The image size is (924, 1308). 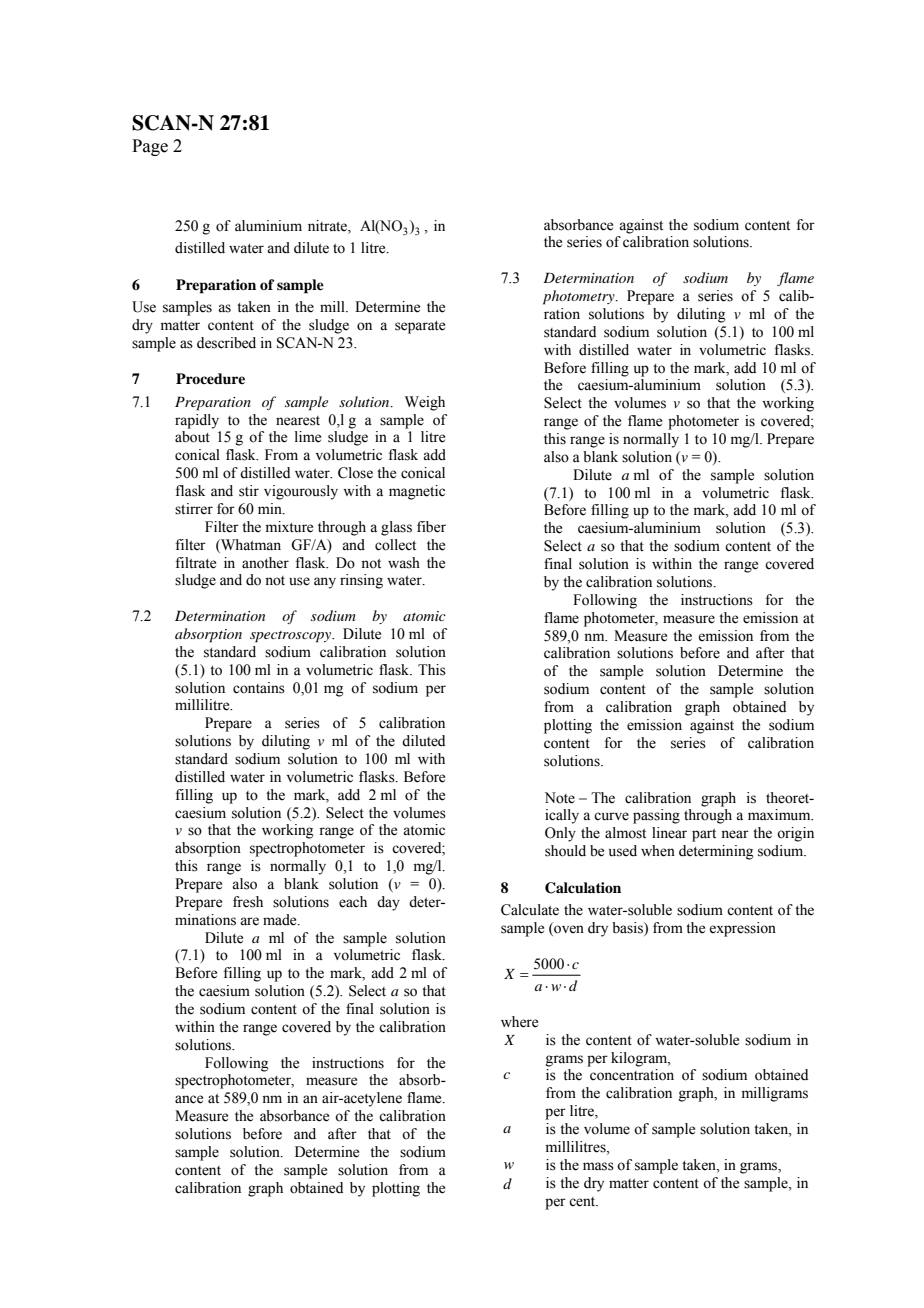 I want to click on photometry, so click(x=580, y=297).
